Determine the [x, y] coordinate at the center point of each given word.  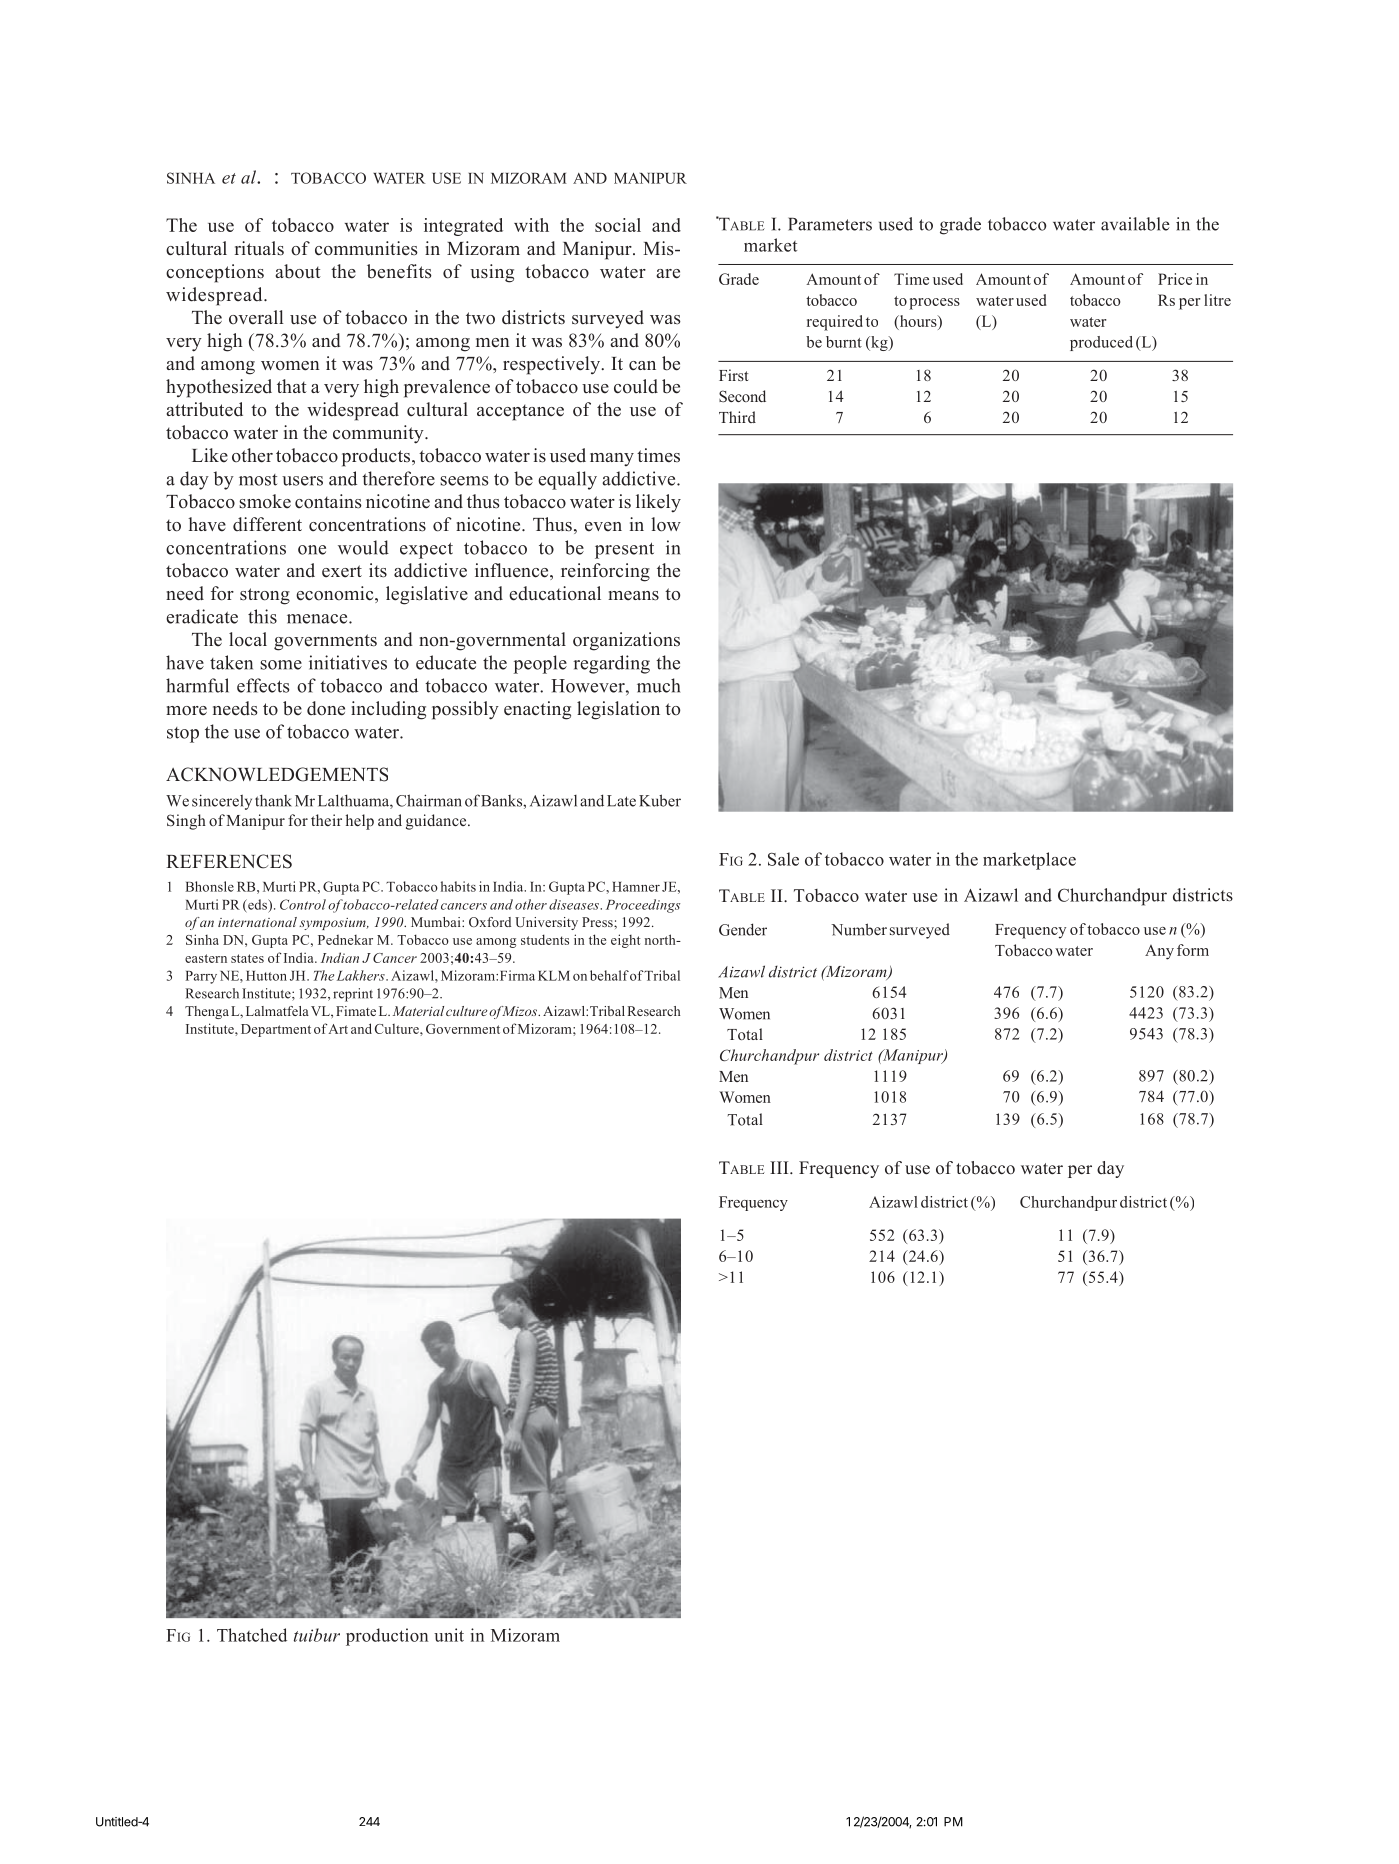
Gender [743, 929]
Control [303, 904]
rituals [259, 248]
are [668, 274]
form [1193, 950]
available [1135, 224]
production [387, 1637]
